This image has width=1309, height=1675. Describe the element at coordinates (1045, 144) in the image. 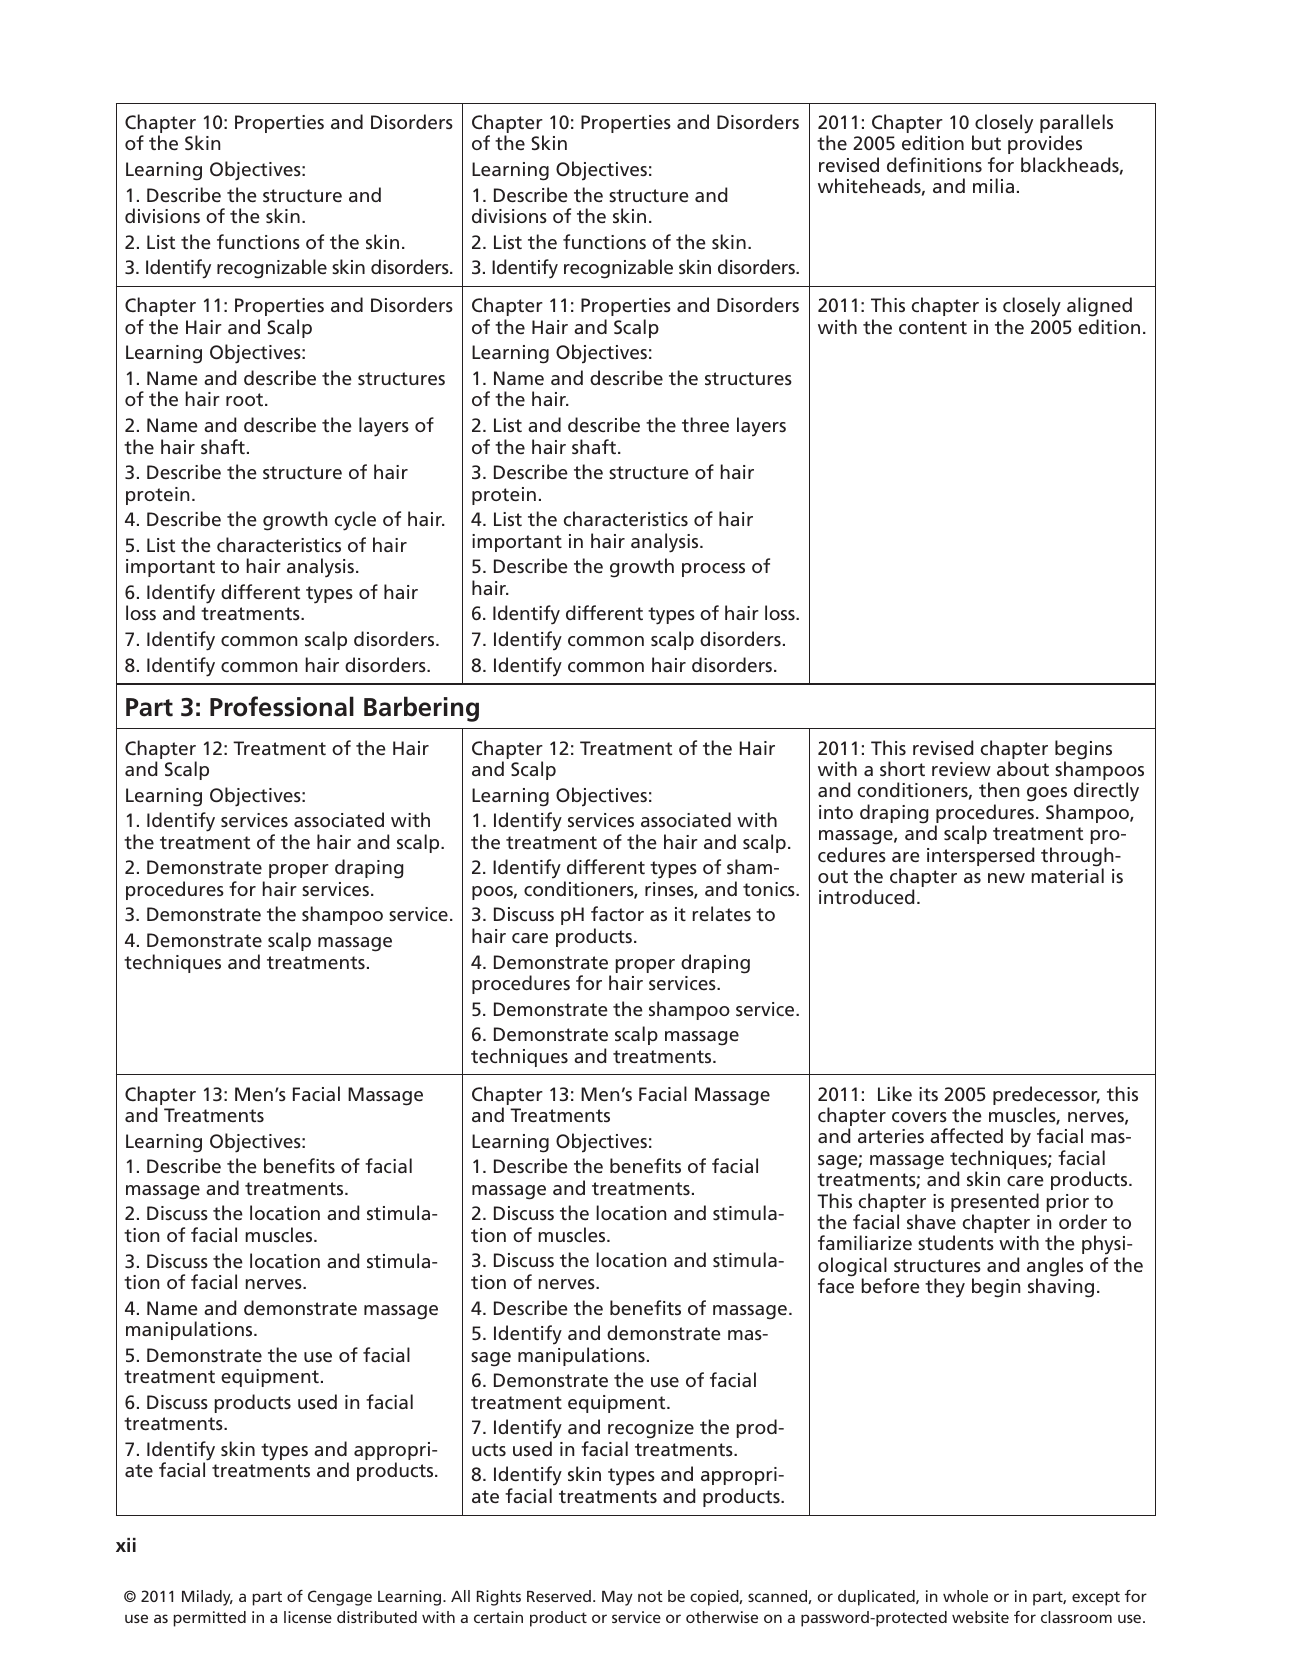

I see `provides` at that location.
